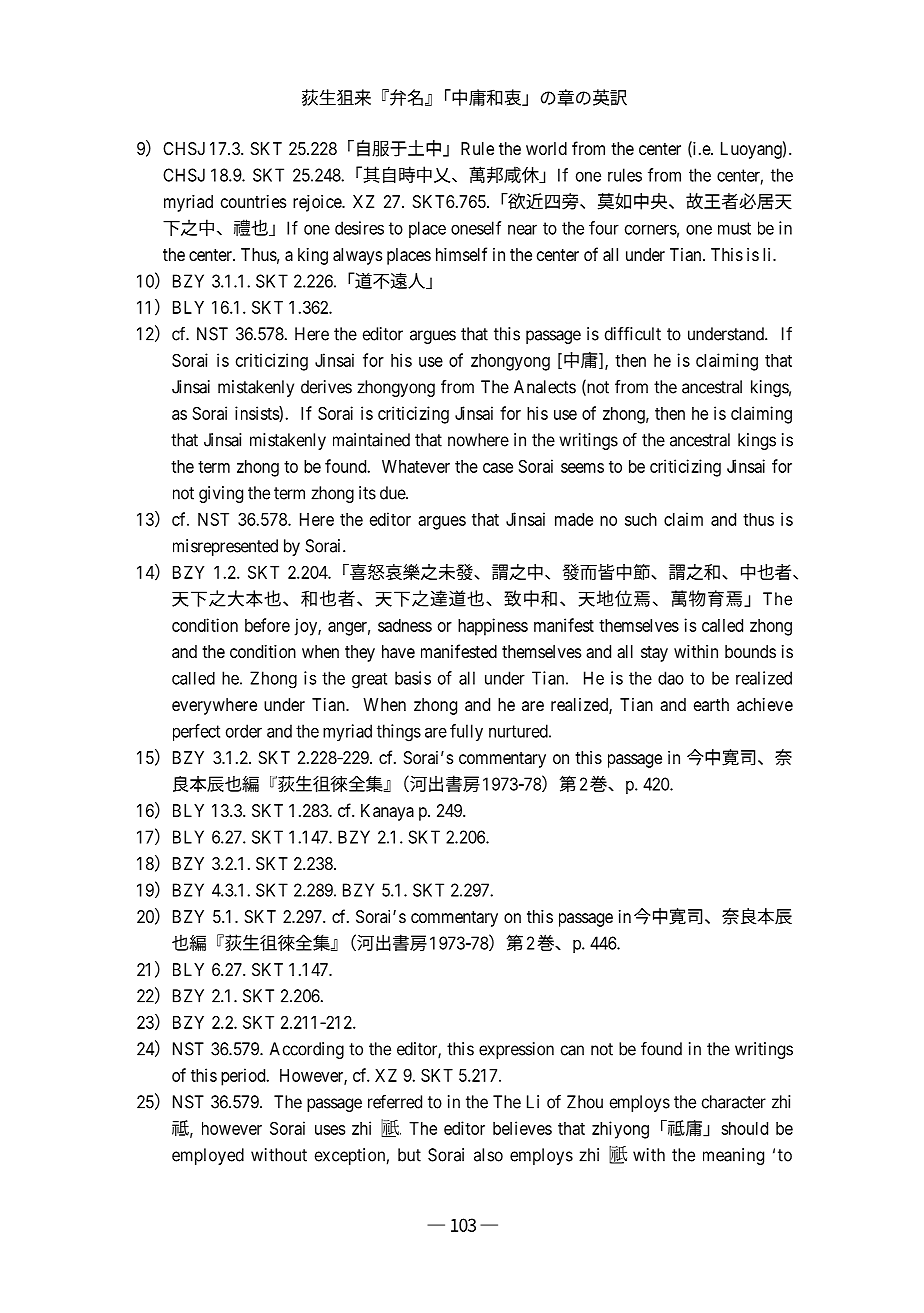 The height and width of the document is (1313, 924). What do you see at coordinates (641, 519) in the document?
I see `such` at bounding box center [641, 519].
